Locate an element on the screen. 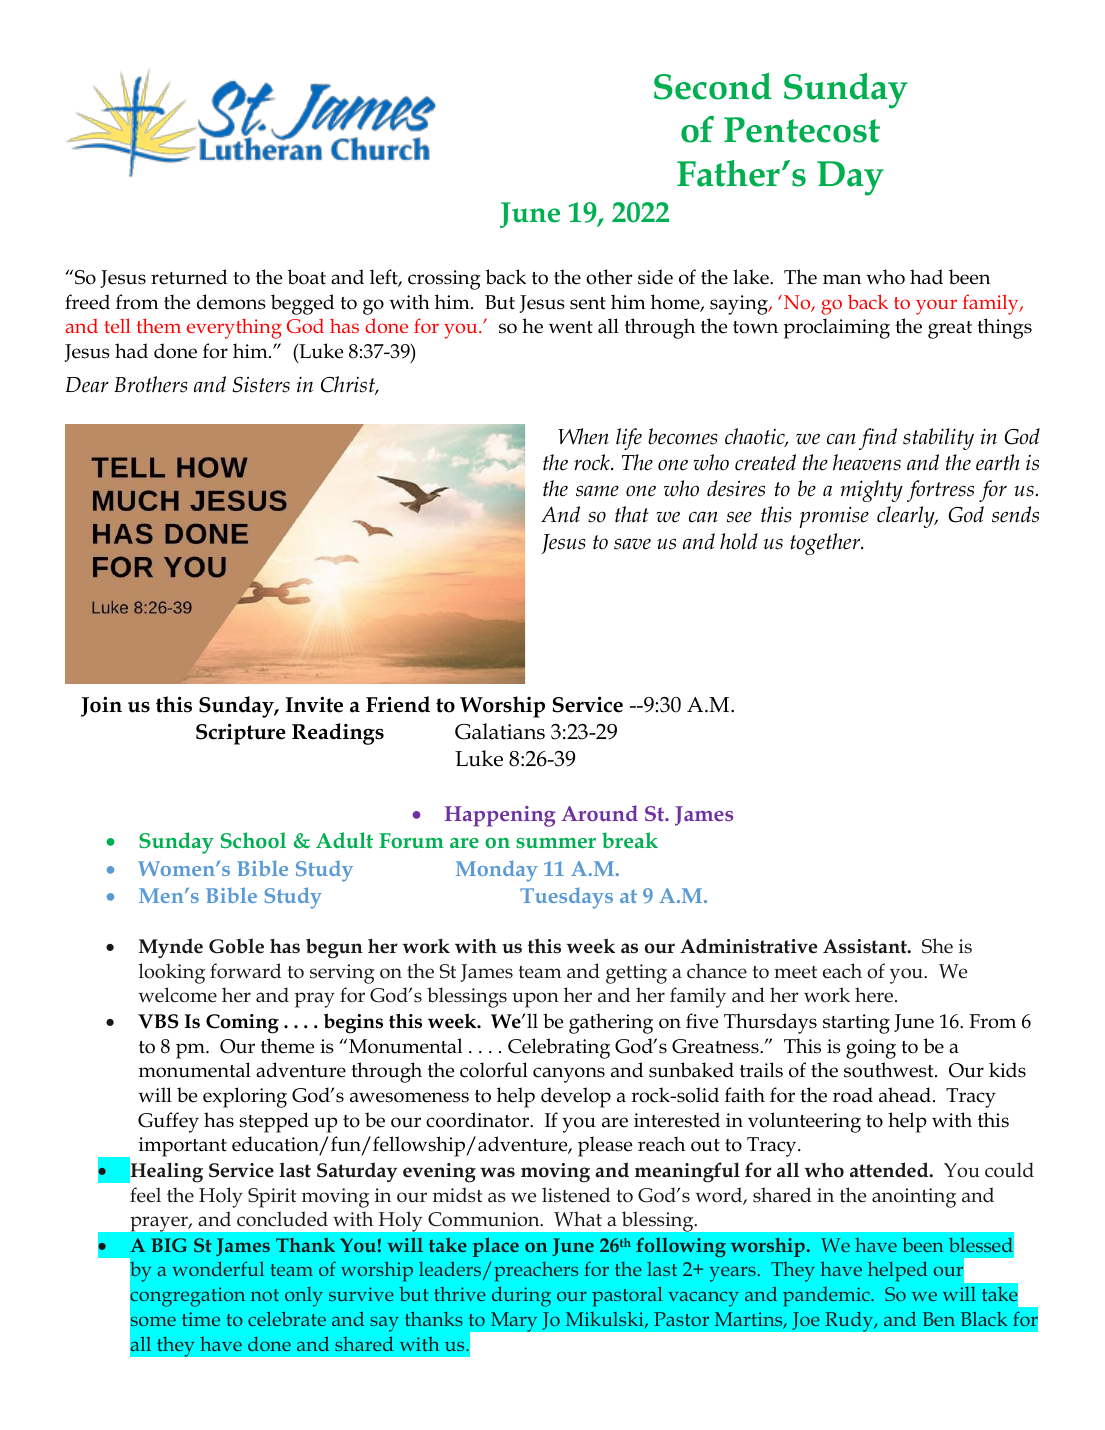 This screenshot has height=1430, width=1105. welcome is located at coordinates (177, 995).
